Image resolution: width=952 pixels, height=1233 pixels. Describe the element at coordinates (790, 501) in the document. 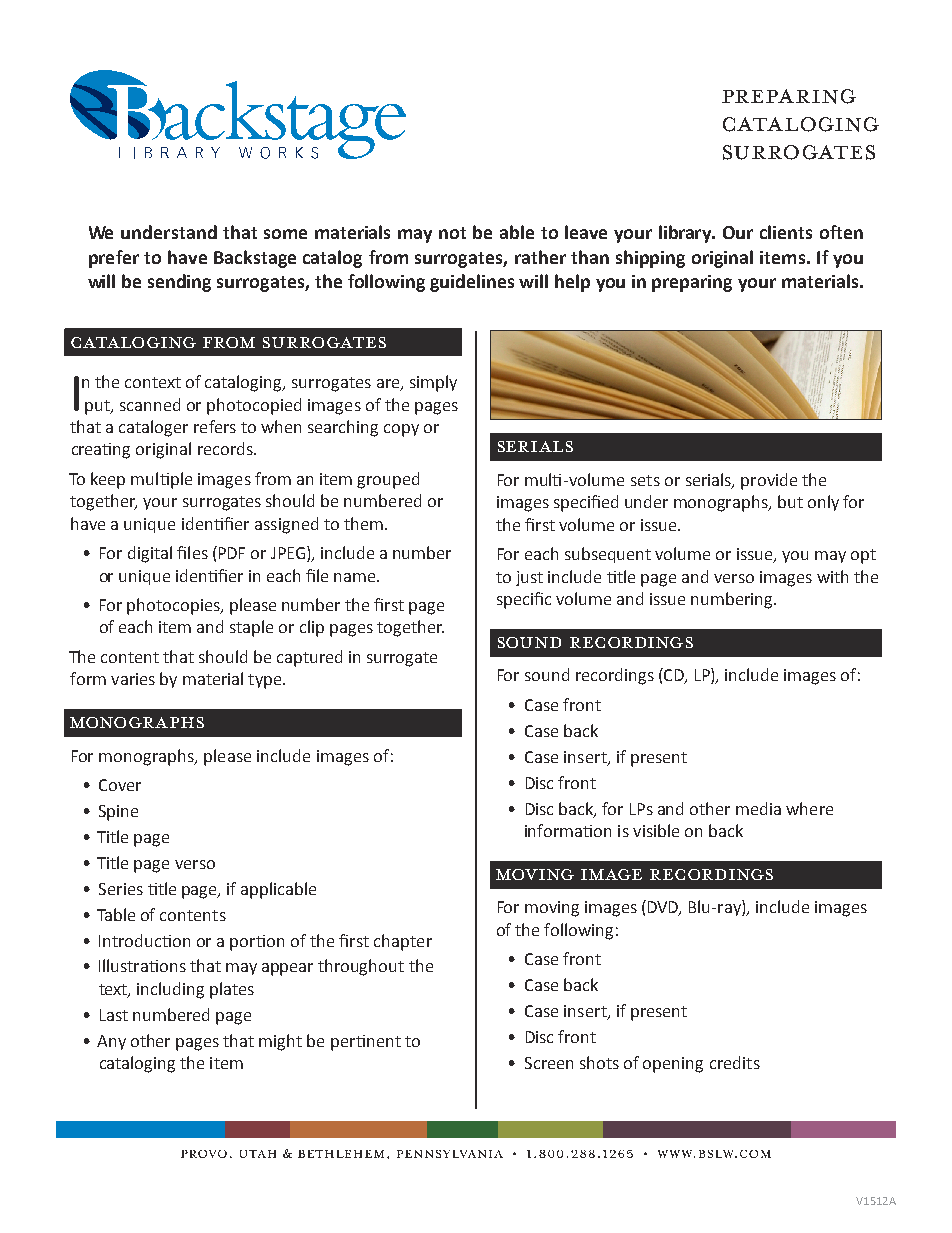

I see `but` at that location.
